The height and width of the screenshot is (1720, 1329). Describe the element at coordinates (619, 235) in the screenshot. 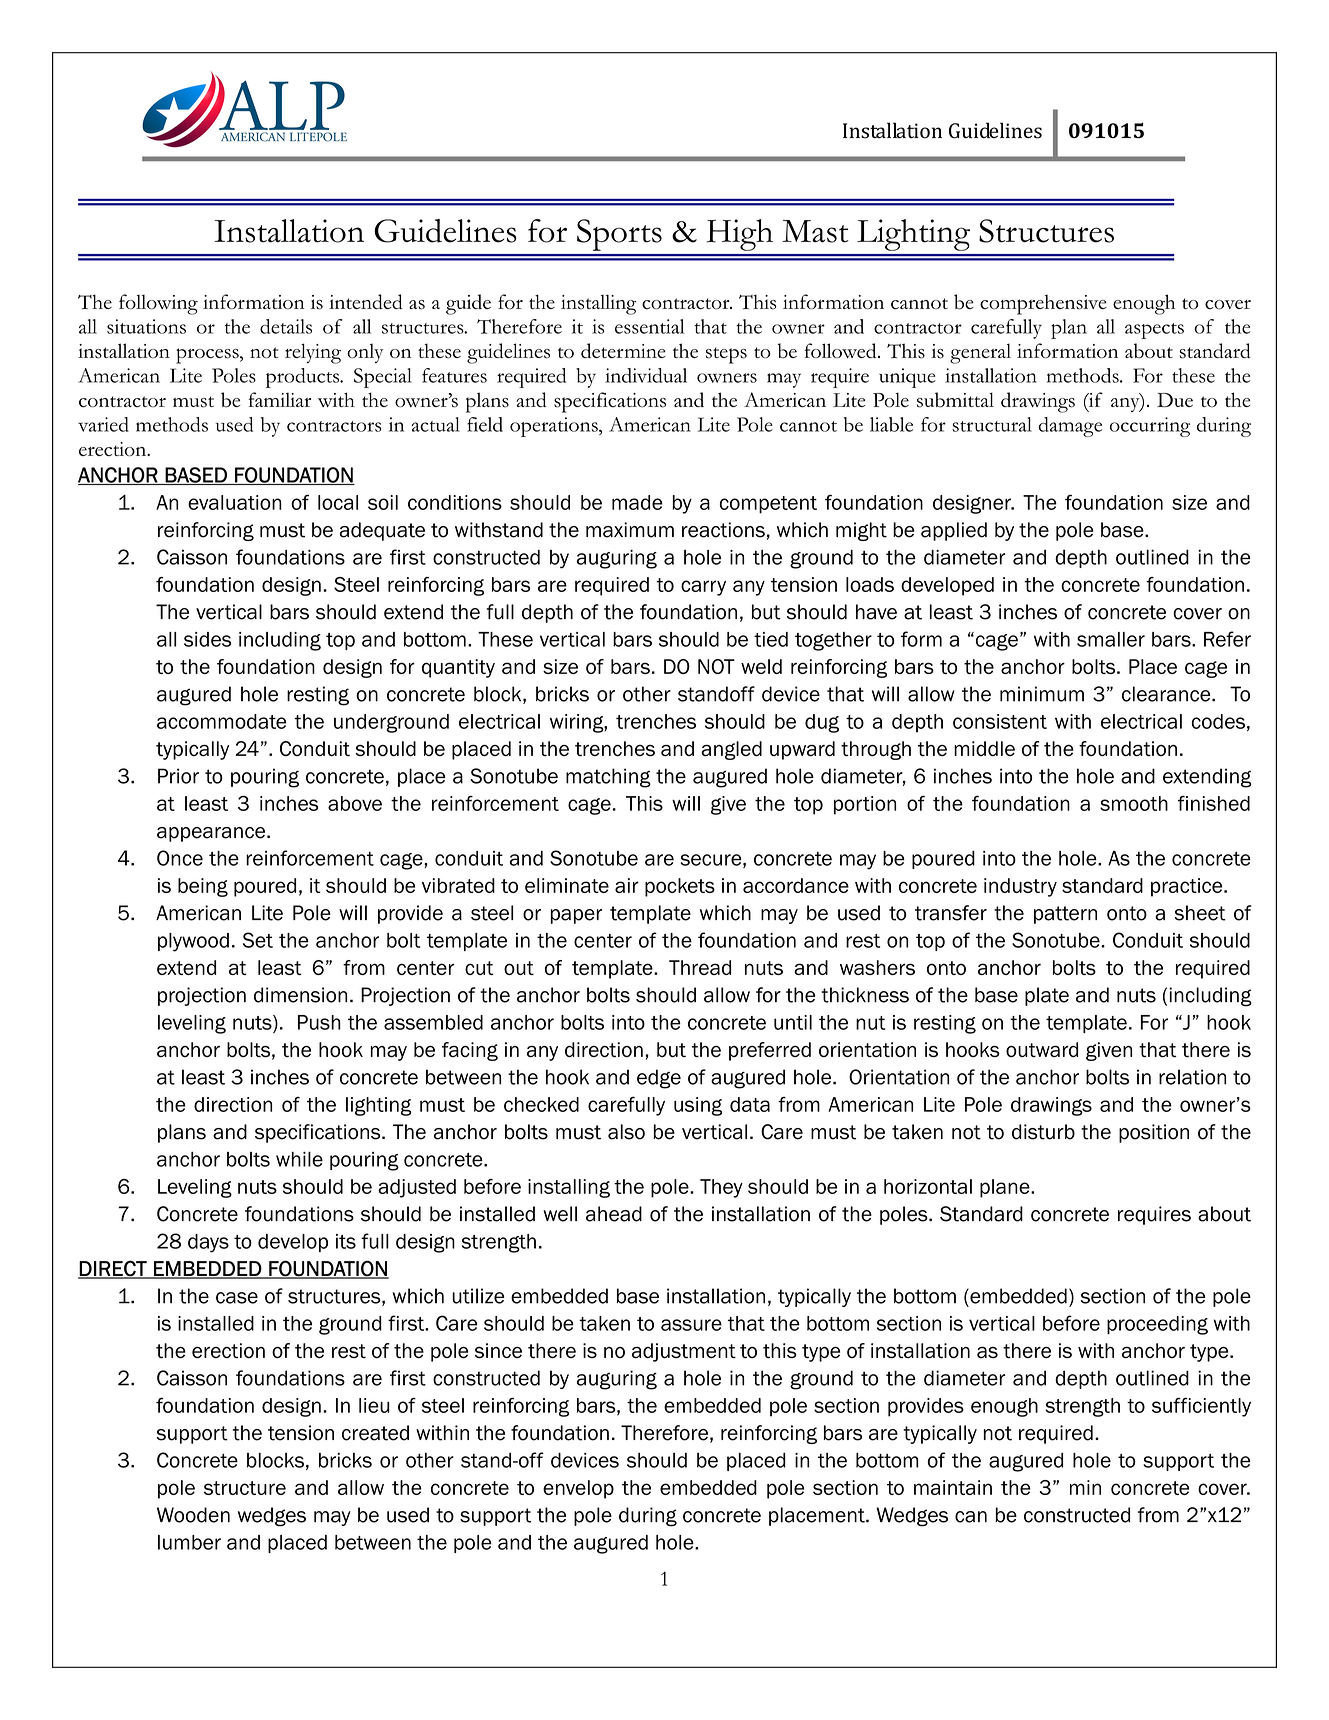

I see `Sports` at that location.
